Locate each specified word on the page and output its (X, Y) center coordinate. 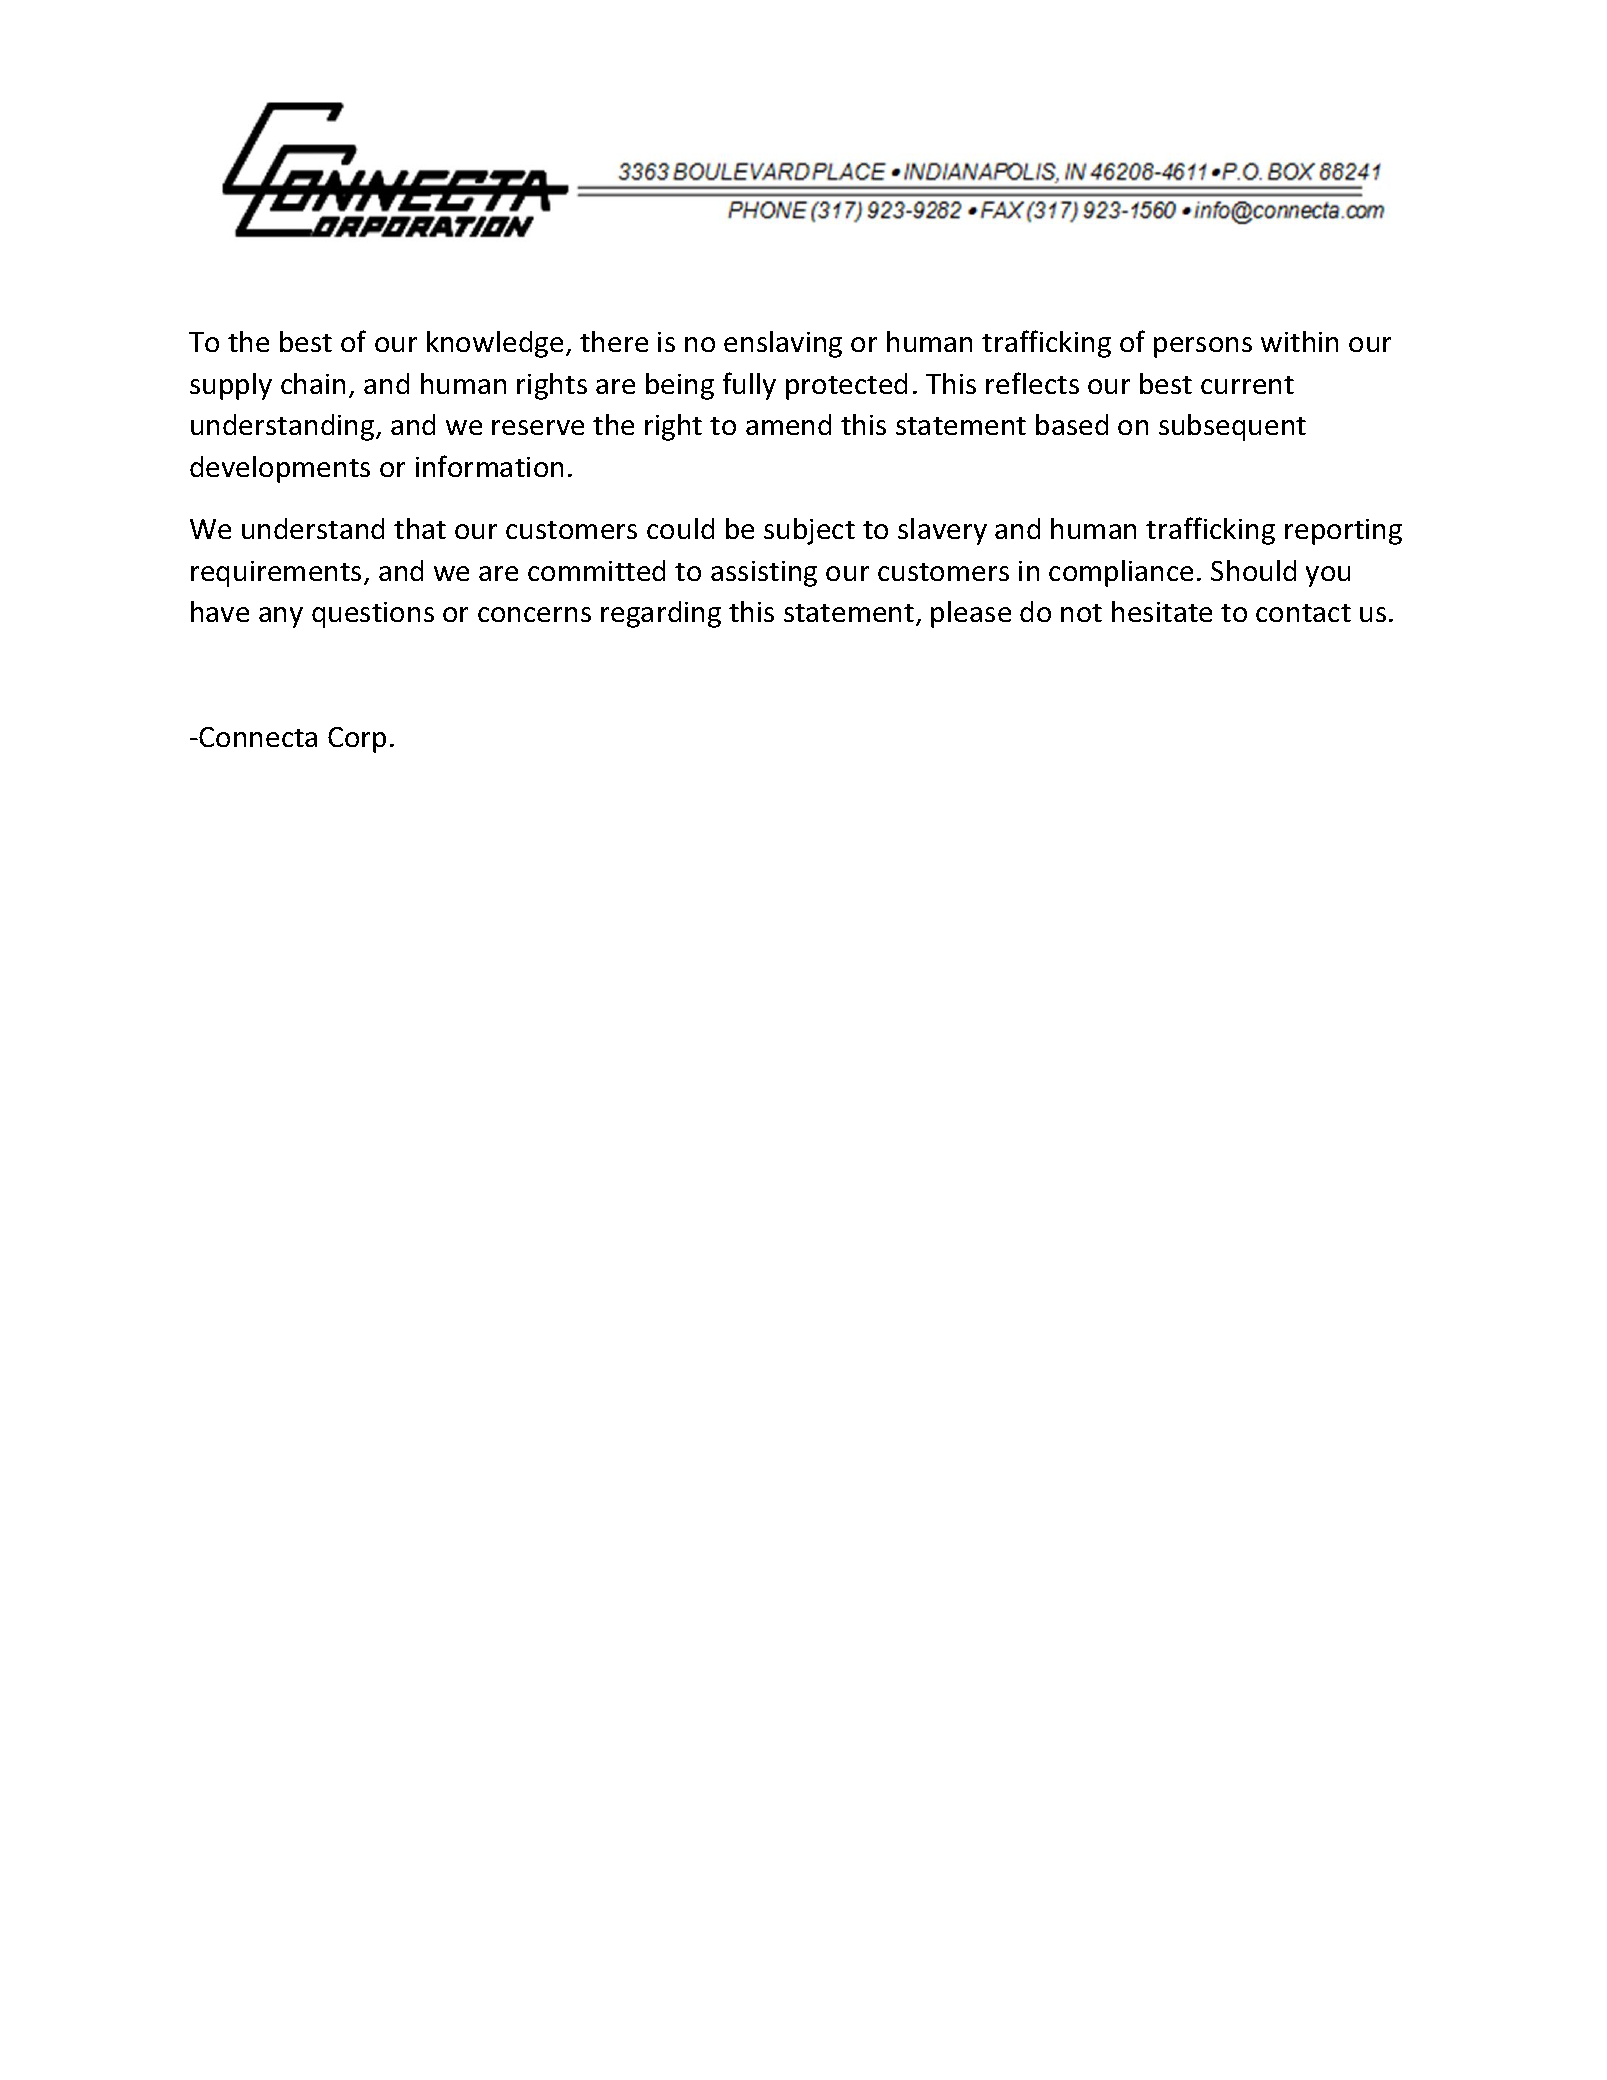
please (971, 614)
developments (280, 469)
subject (809, 531)
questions (373, 615)
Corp (357, 740)
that (420, 528)
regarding (661, 614)
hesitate (1162, 611)
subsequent (1232, 427)
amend (788, 424)
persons (1203, 347)
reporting (1343, 532)
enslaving (783, 344)
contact (1303, 613)
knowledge (495, 344)
